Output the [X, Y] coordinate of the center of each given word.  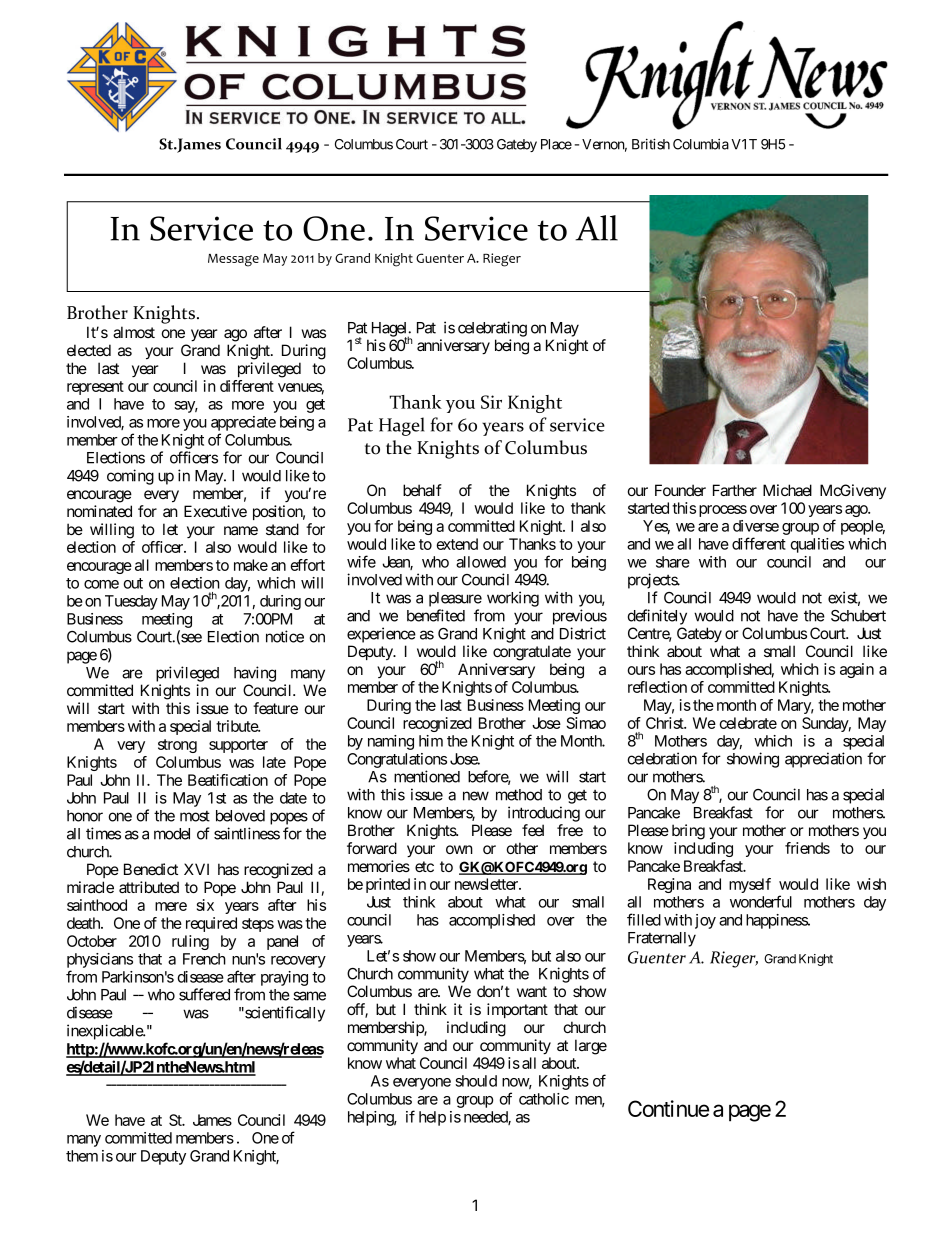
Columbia [701, 144]
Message [233, 260]
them [82, 1156]
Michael [787, 490]
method [519, 795]
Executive [215, 511]
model [172, 834]
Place [556, 144]
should [476, 1081]
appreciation [823, 760]
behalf [422, 490]
